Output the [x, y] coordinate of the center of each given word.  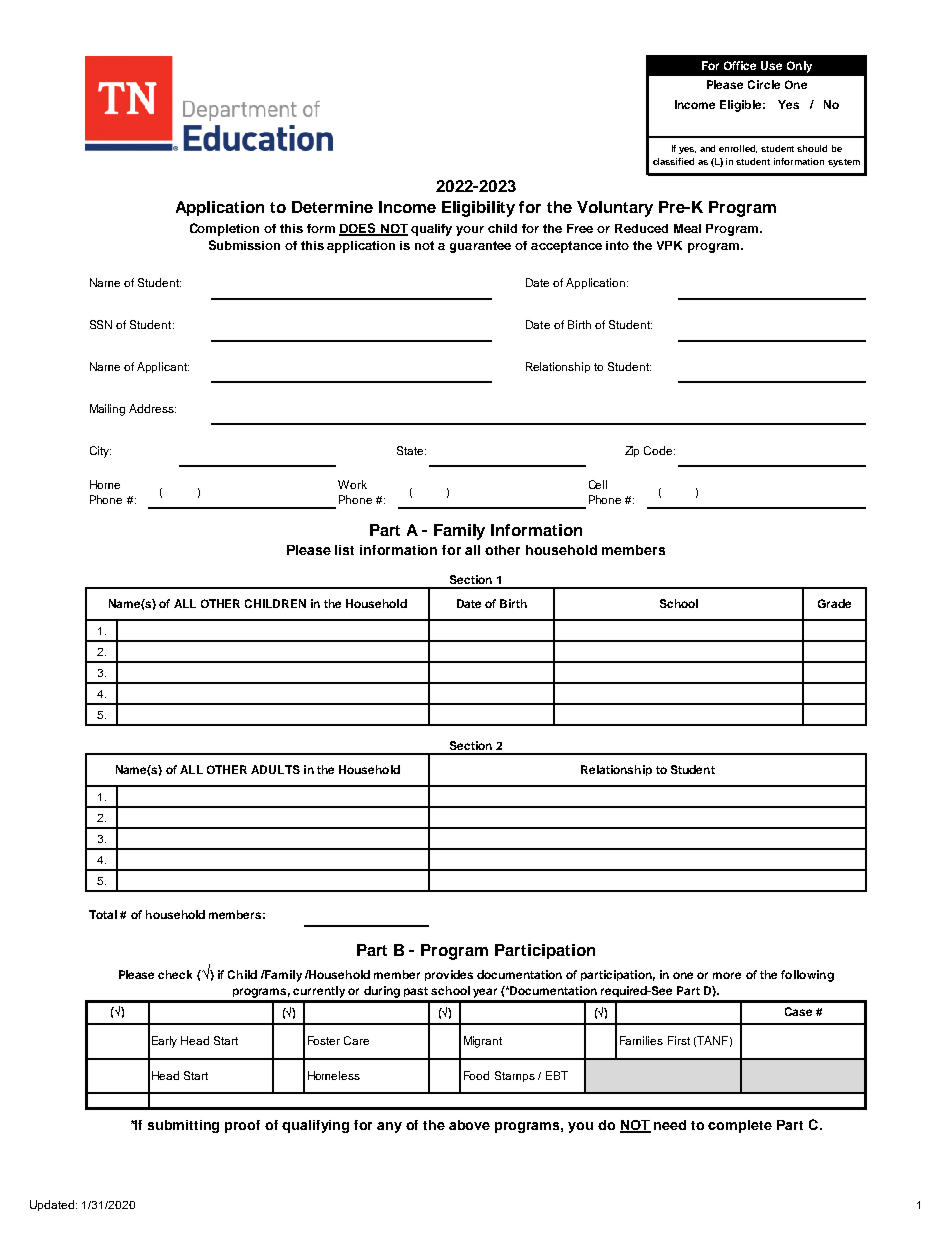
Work [352, 484]
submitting [183, 1126]
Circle [764, 84]
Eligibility [478, 209]
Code [659, 450]
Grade [834, 603]
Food [476, 1075]
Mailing [107, 410]
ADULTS [275, 769]
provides [449, 975]
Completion [224, 229]
